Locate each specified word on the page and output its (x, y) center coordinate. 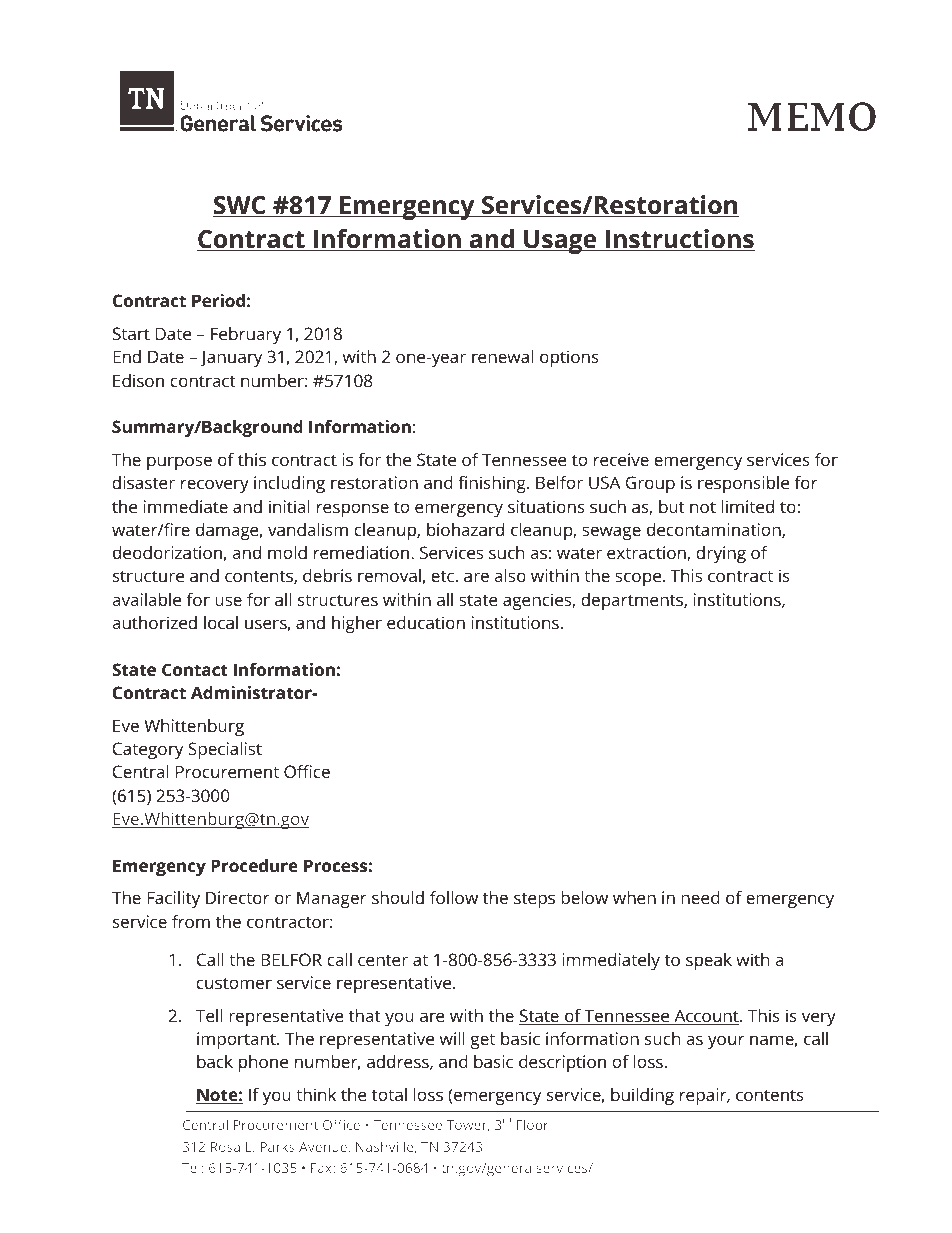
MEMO (812, 117)
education (426, 622)
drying (721, 554)
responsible (743, 484)
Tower (468, 1126)
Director (237, 897)
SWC (240, 206)
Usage (560, 242)
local (221, 622)
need (700, 897)
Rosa (225, 1147)
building (642, 1096)
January (231, 358)
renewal (502, 356)
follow (454, 897)
